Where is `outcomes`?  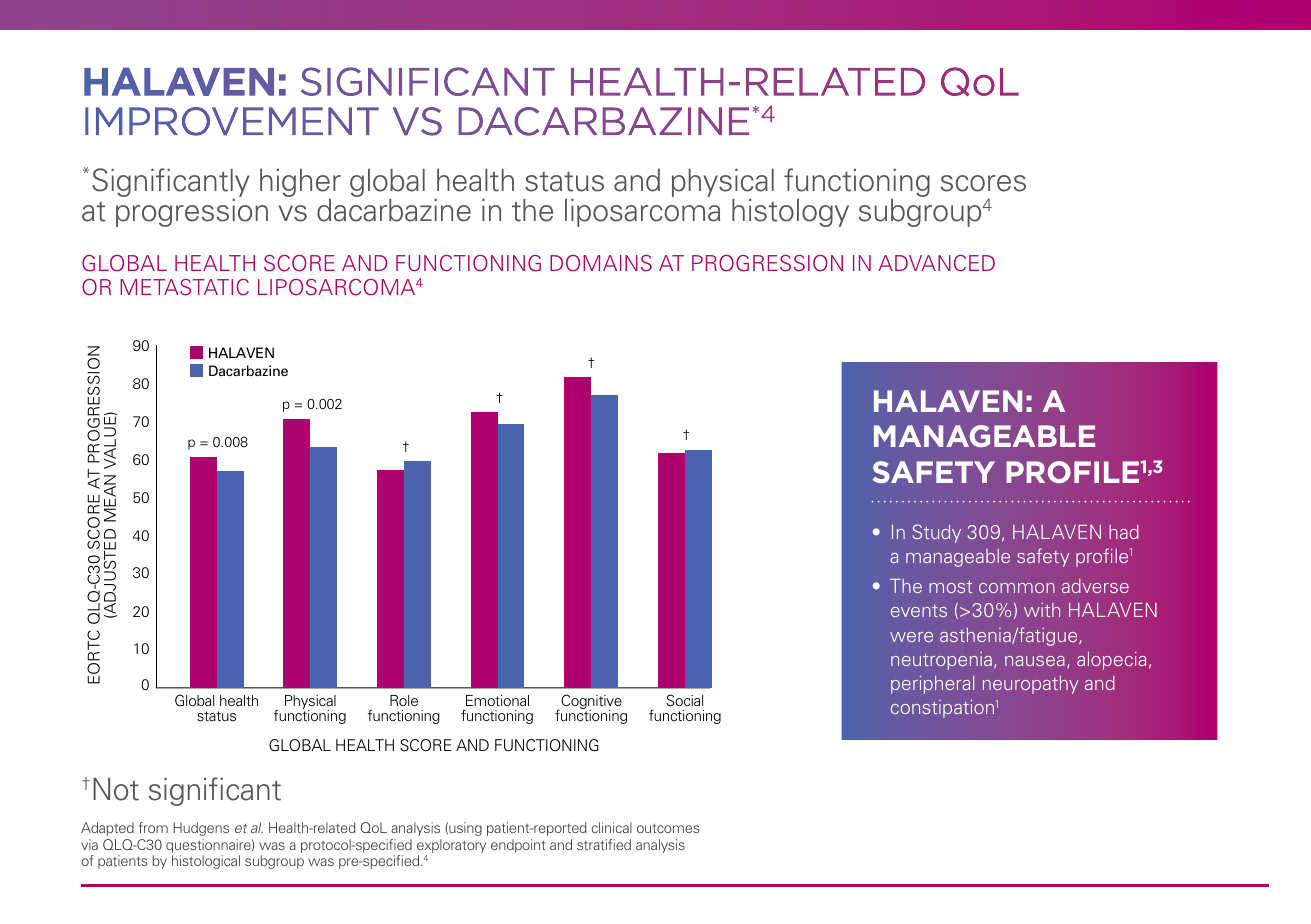 outcomes is located at coordinates (668, 828).
